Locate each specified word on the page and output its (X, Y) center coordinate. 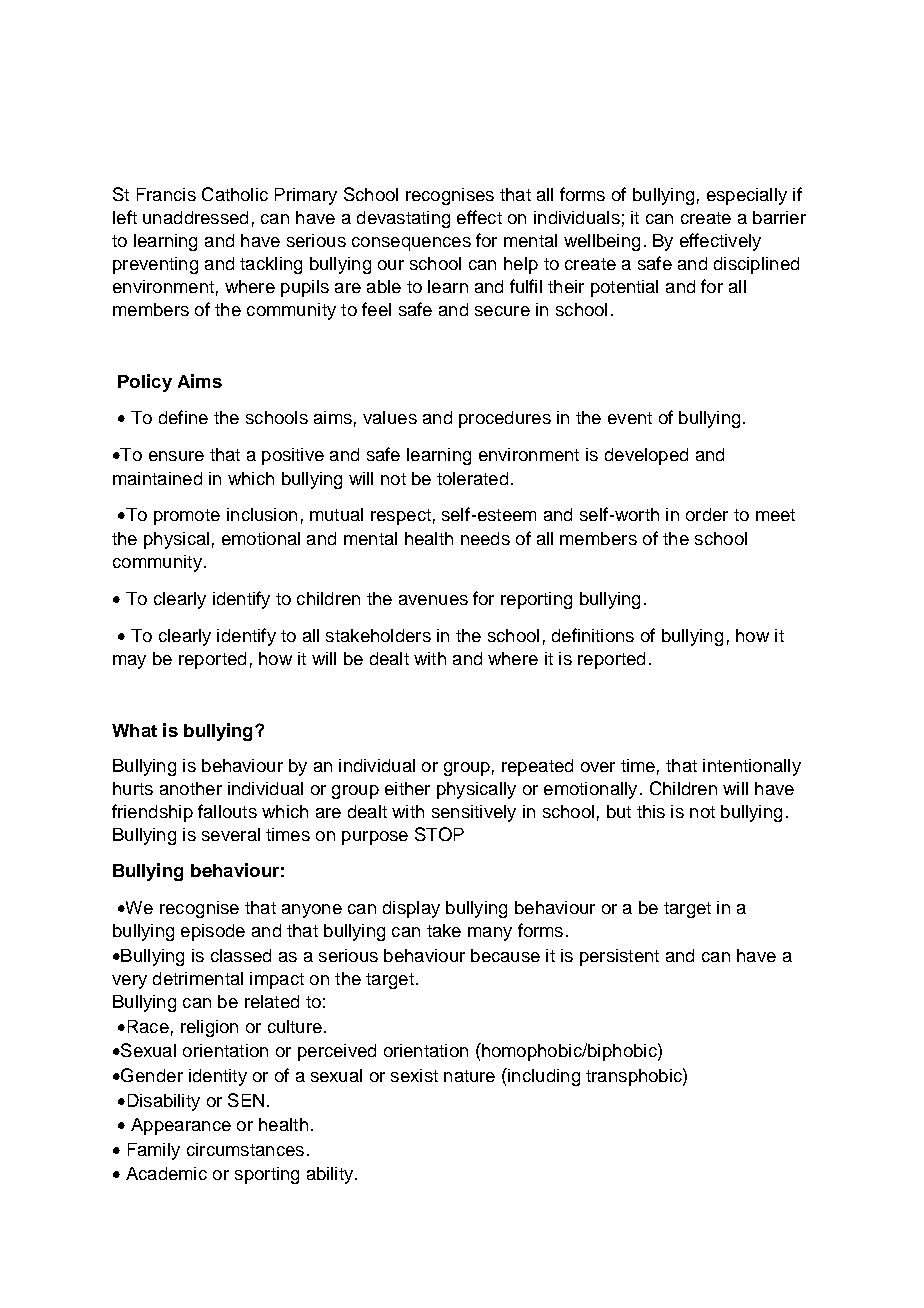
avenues (433, 600)
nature (469, 1076)
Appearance (181, 1126)
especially (747, 196)
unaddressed (195, 217)
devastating (403, 219)
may (129, 662)
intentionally (752, 767)
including (543, 1077)
